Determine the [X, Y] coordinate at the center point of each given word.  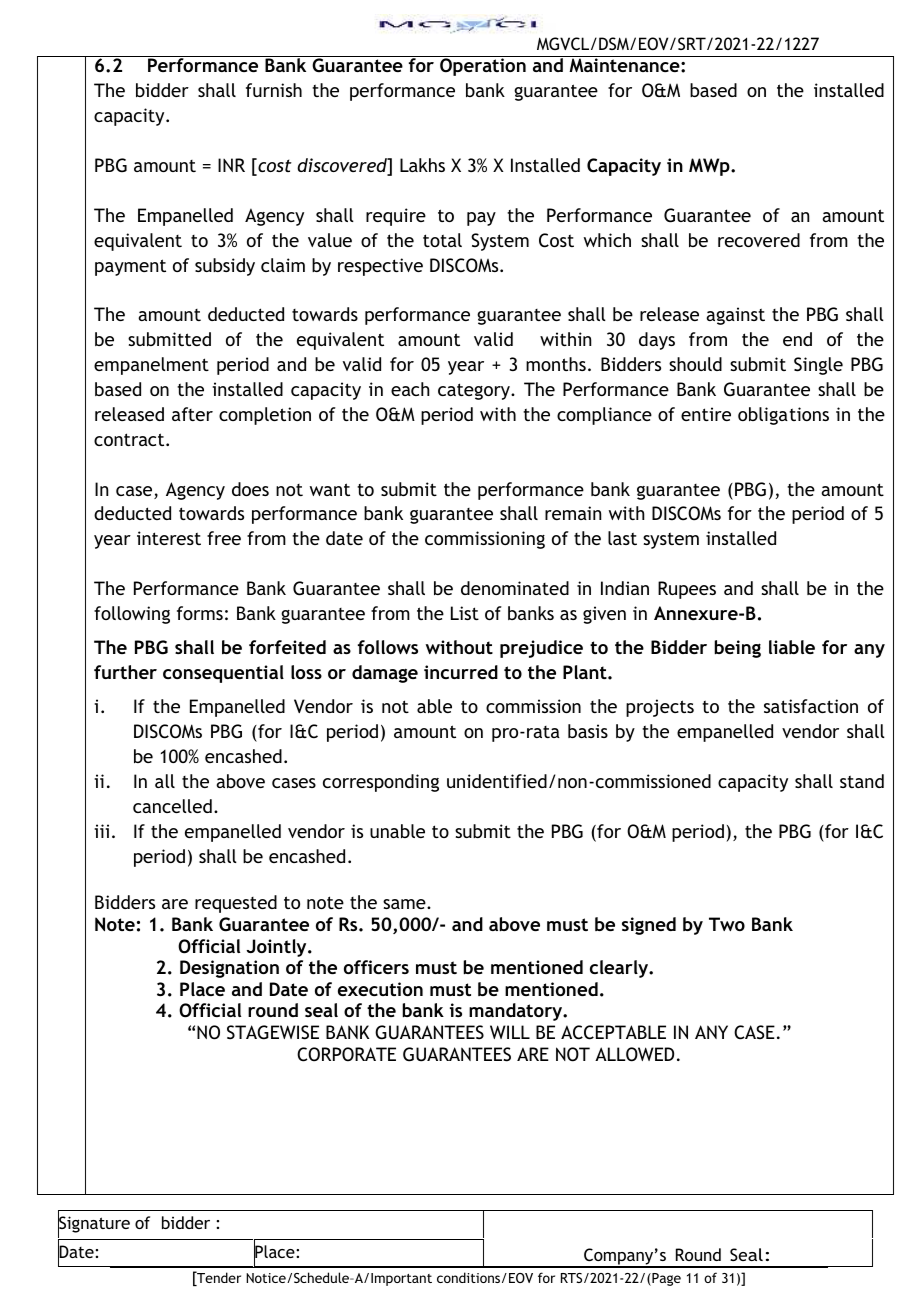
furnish [274, 90]
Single [818, 366]
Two [727, 924]
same [405, 904]
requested [236, 904]
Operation [483, 67]
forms [200, 613]
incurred [461, 672]
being [737, 649]
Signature [94, 1225]
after [192, 414]
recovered [759, 240]
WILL [510, 1032]
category [475, 391]
